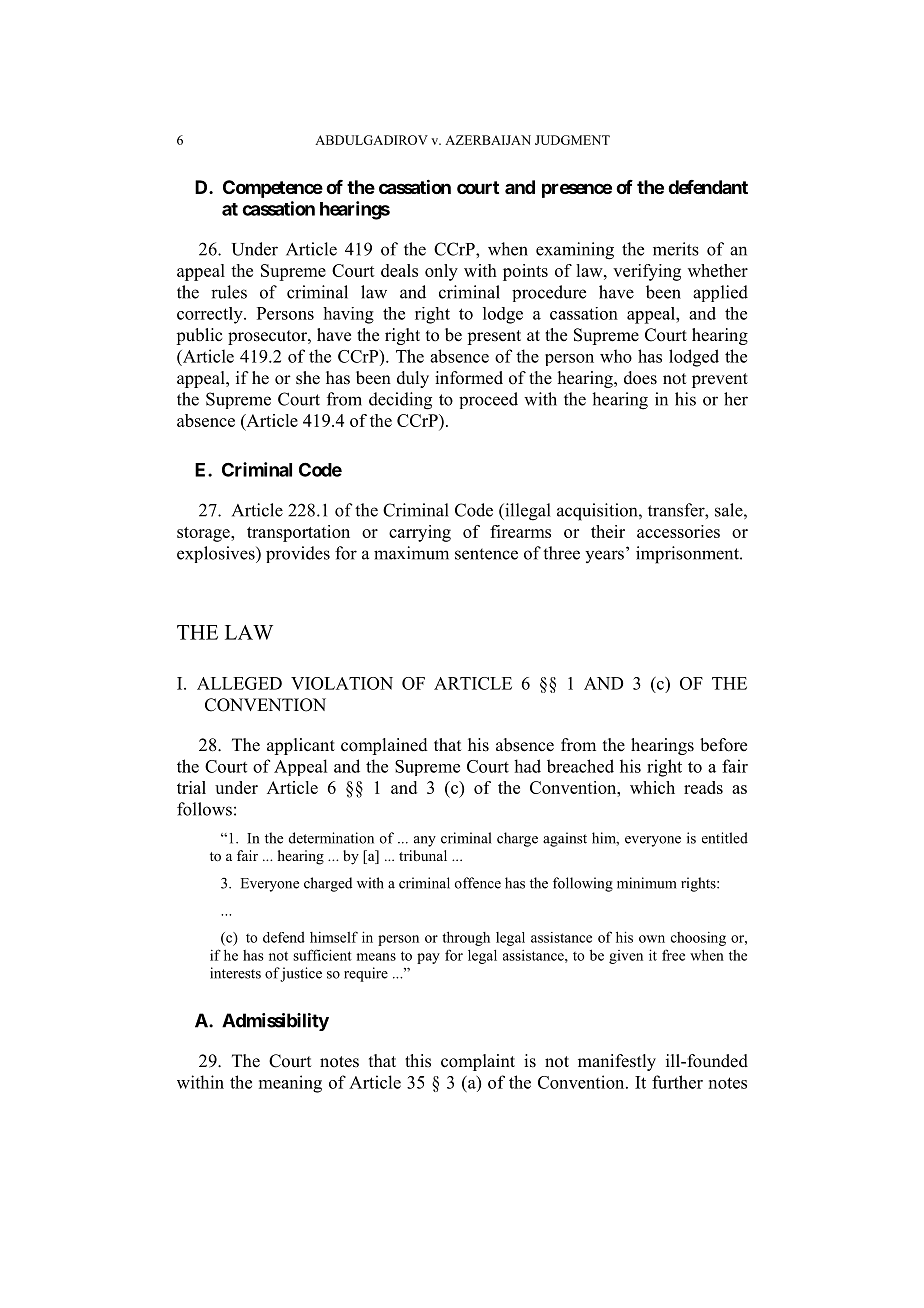  Describe the element at coordinates (229, 292) in the screenshot. I see `rules` at that location.
